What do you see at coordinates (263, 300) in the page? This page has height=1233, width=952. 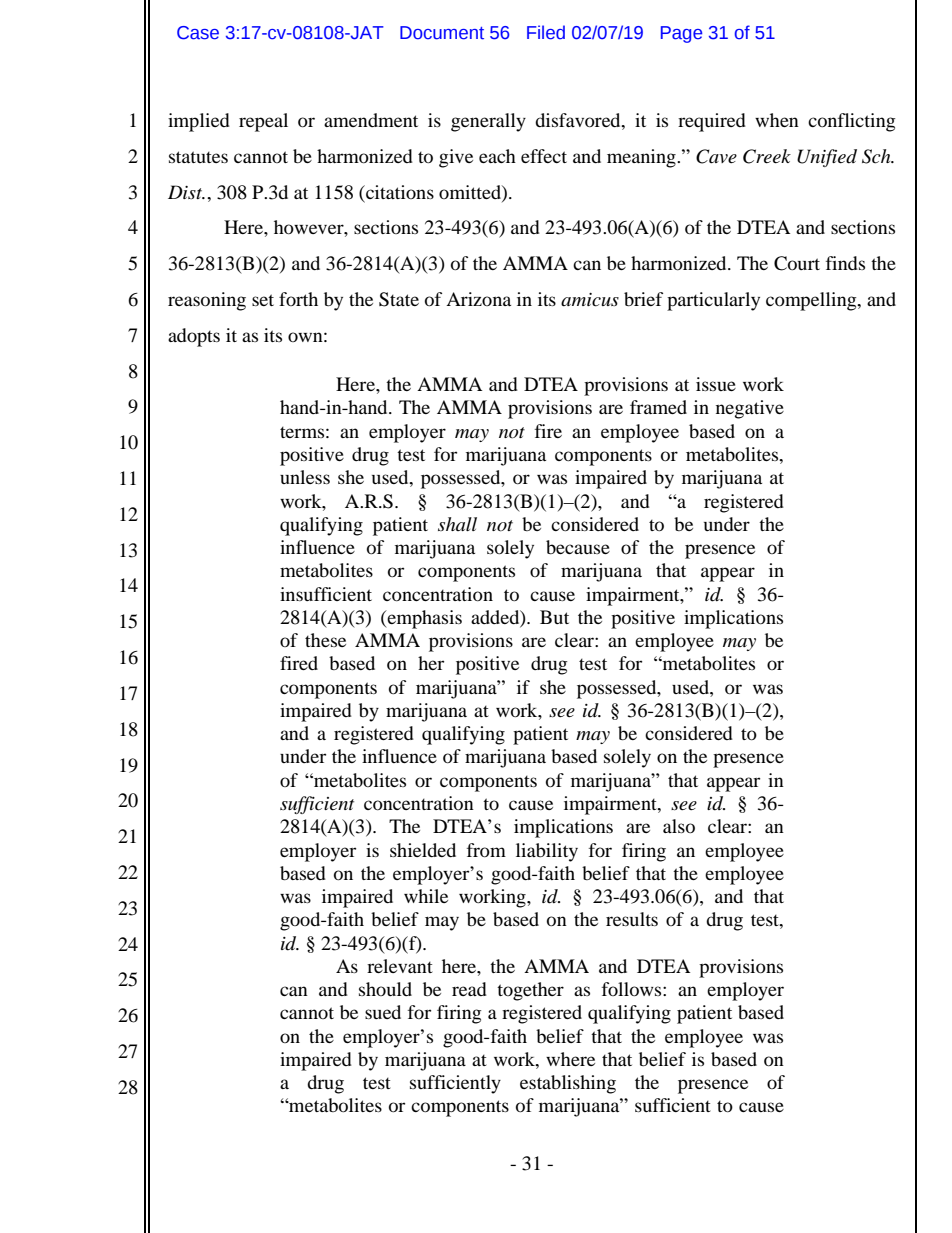 I see `set` at bounding box center [263, 300].
